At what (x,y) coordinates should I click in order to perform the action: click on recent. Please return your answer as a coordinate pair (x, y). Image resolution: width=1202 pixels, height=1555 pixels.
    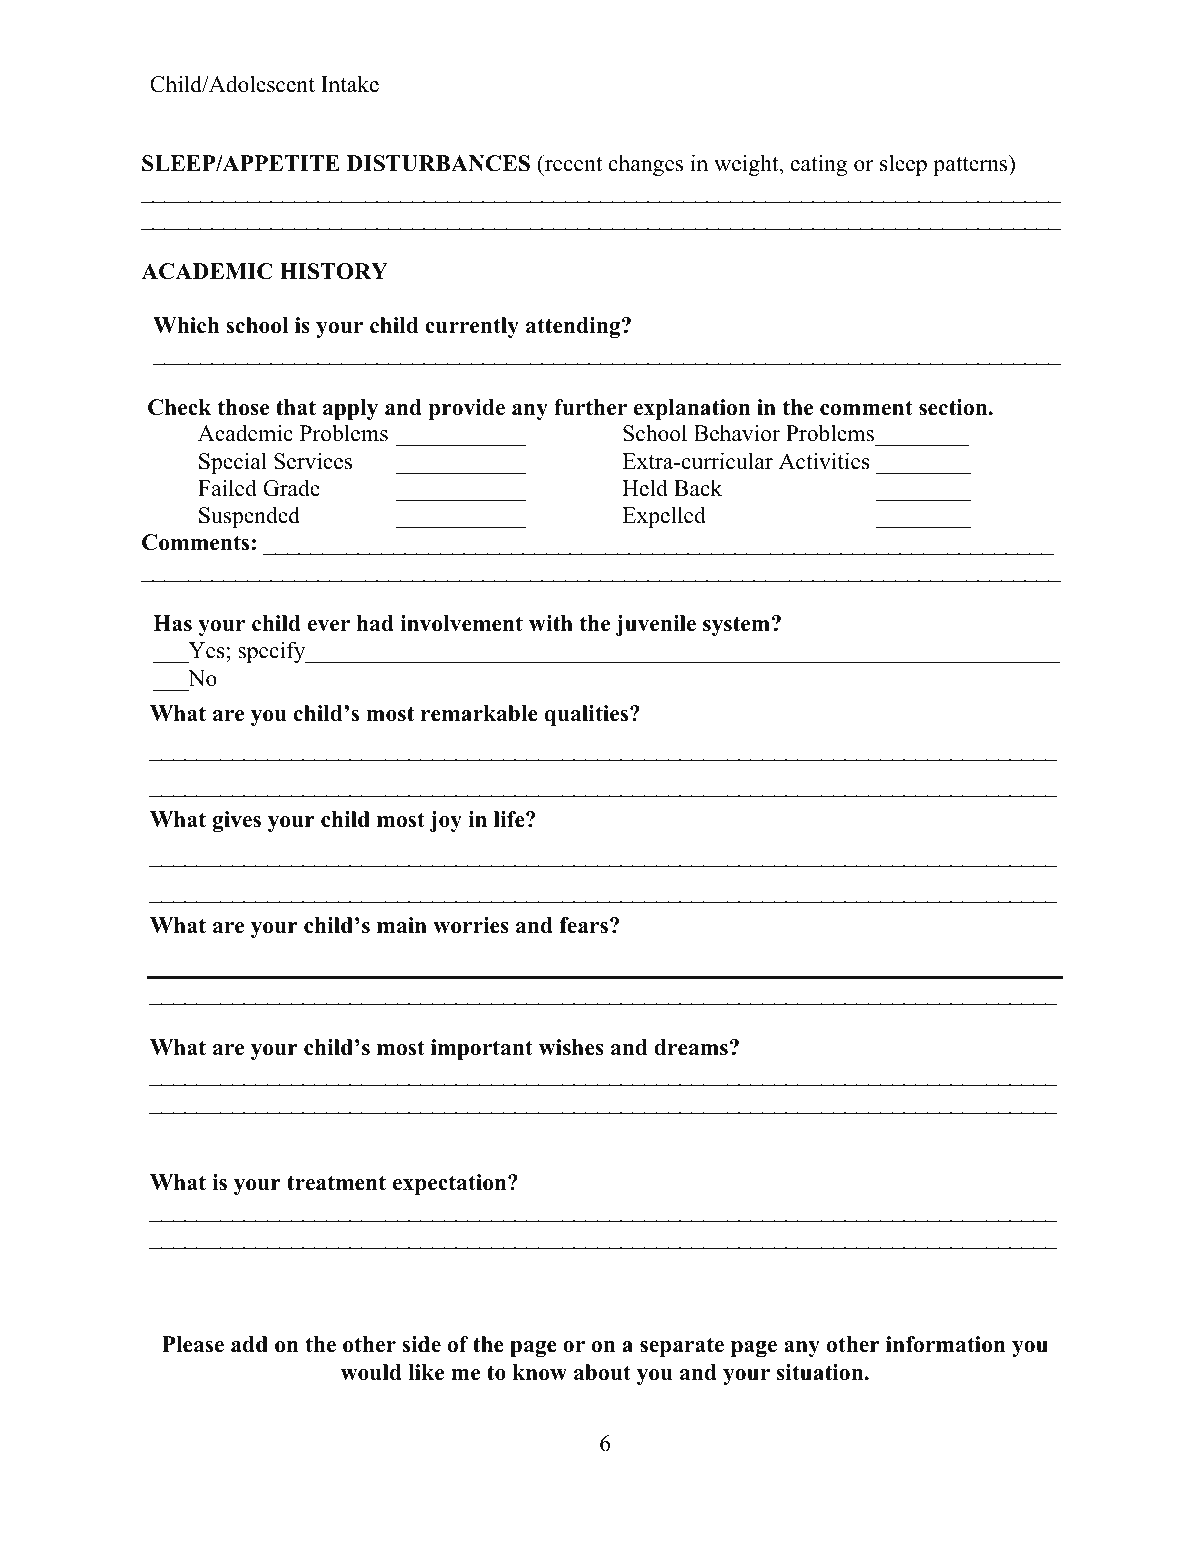
    Looking at the image, I should click on (572, 163).
